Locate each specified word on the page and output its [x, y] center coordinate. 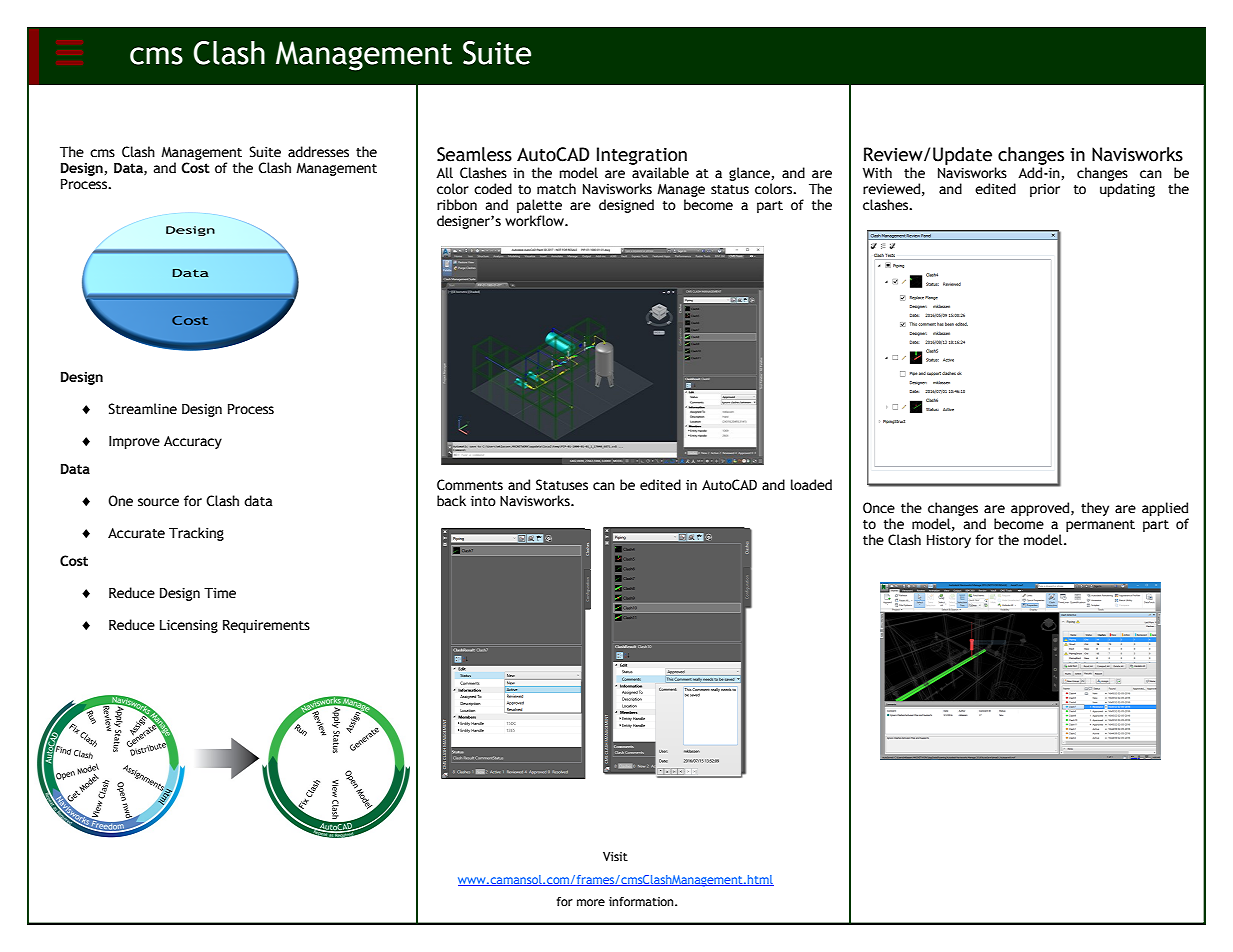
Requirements [266, 626]
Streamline [142, 409]
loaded [811, 485]
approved [1041, 509]
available [660, 173]
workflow [535, 221]
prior [1045, 190]
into [483, 501]
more [591, 903]
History [949, 541]
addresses [318, 152]
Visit [615, 857]
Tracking [196, 534]
